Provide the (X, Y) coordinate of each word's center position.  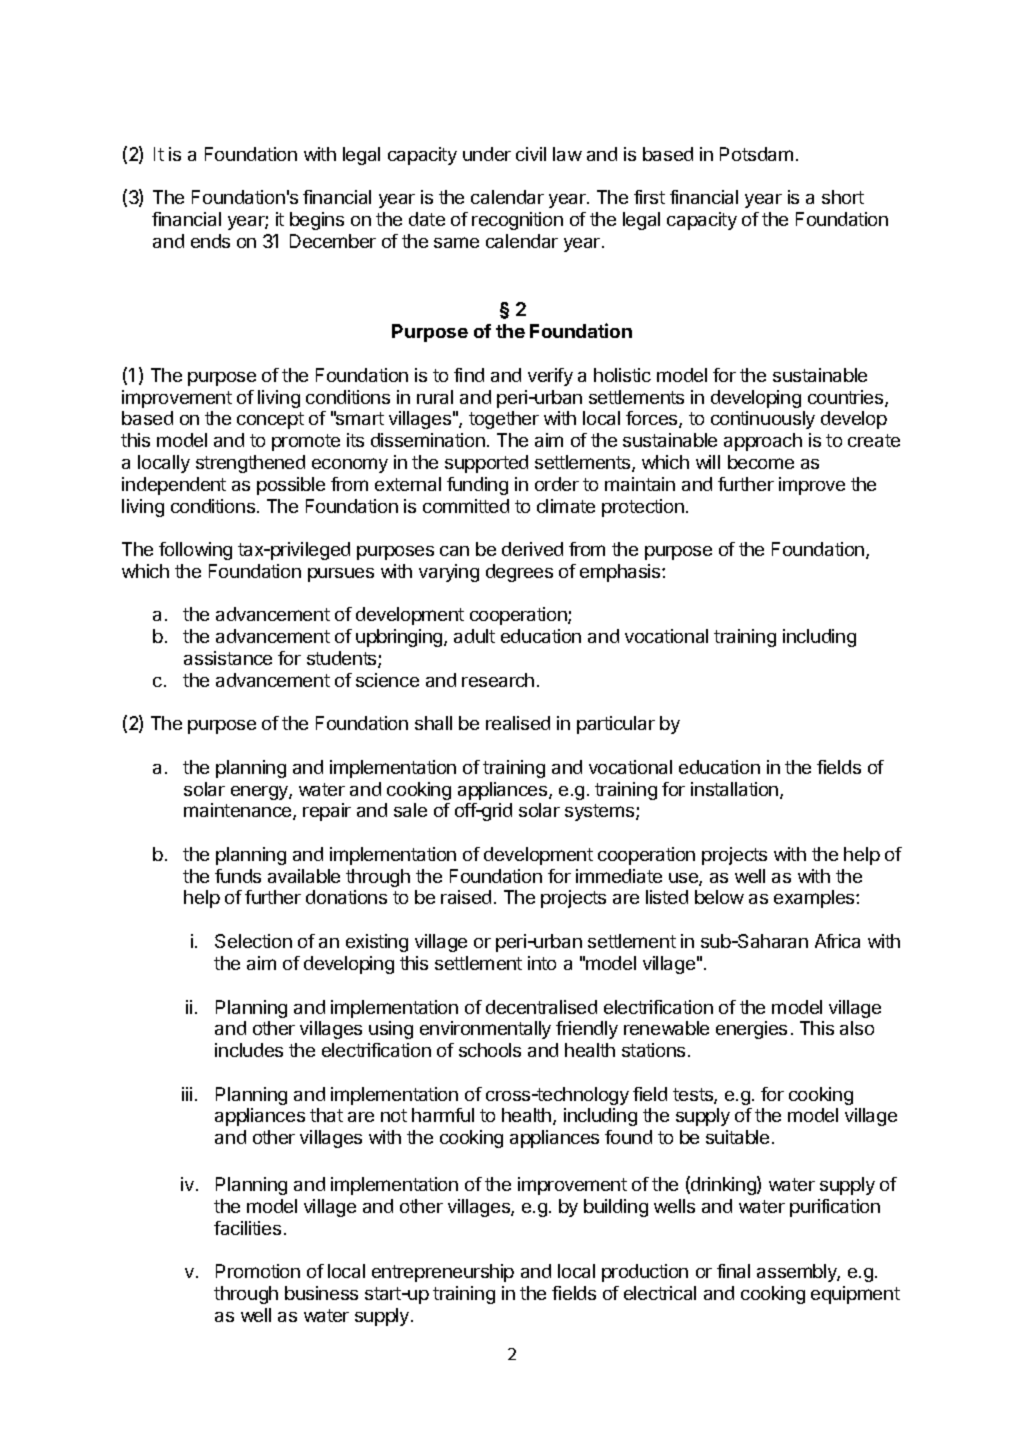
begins (317, 221)
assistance (228, 658)
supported (486, 464)
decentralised (541, 1007)
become (761, 462)
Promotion (258, 1271)
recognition (517, 221)
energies (751, 1030)
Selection (253, 941)
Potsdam (756, 154)
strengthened (250, 464)
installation (736, 790)
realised (518, 723)
